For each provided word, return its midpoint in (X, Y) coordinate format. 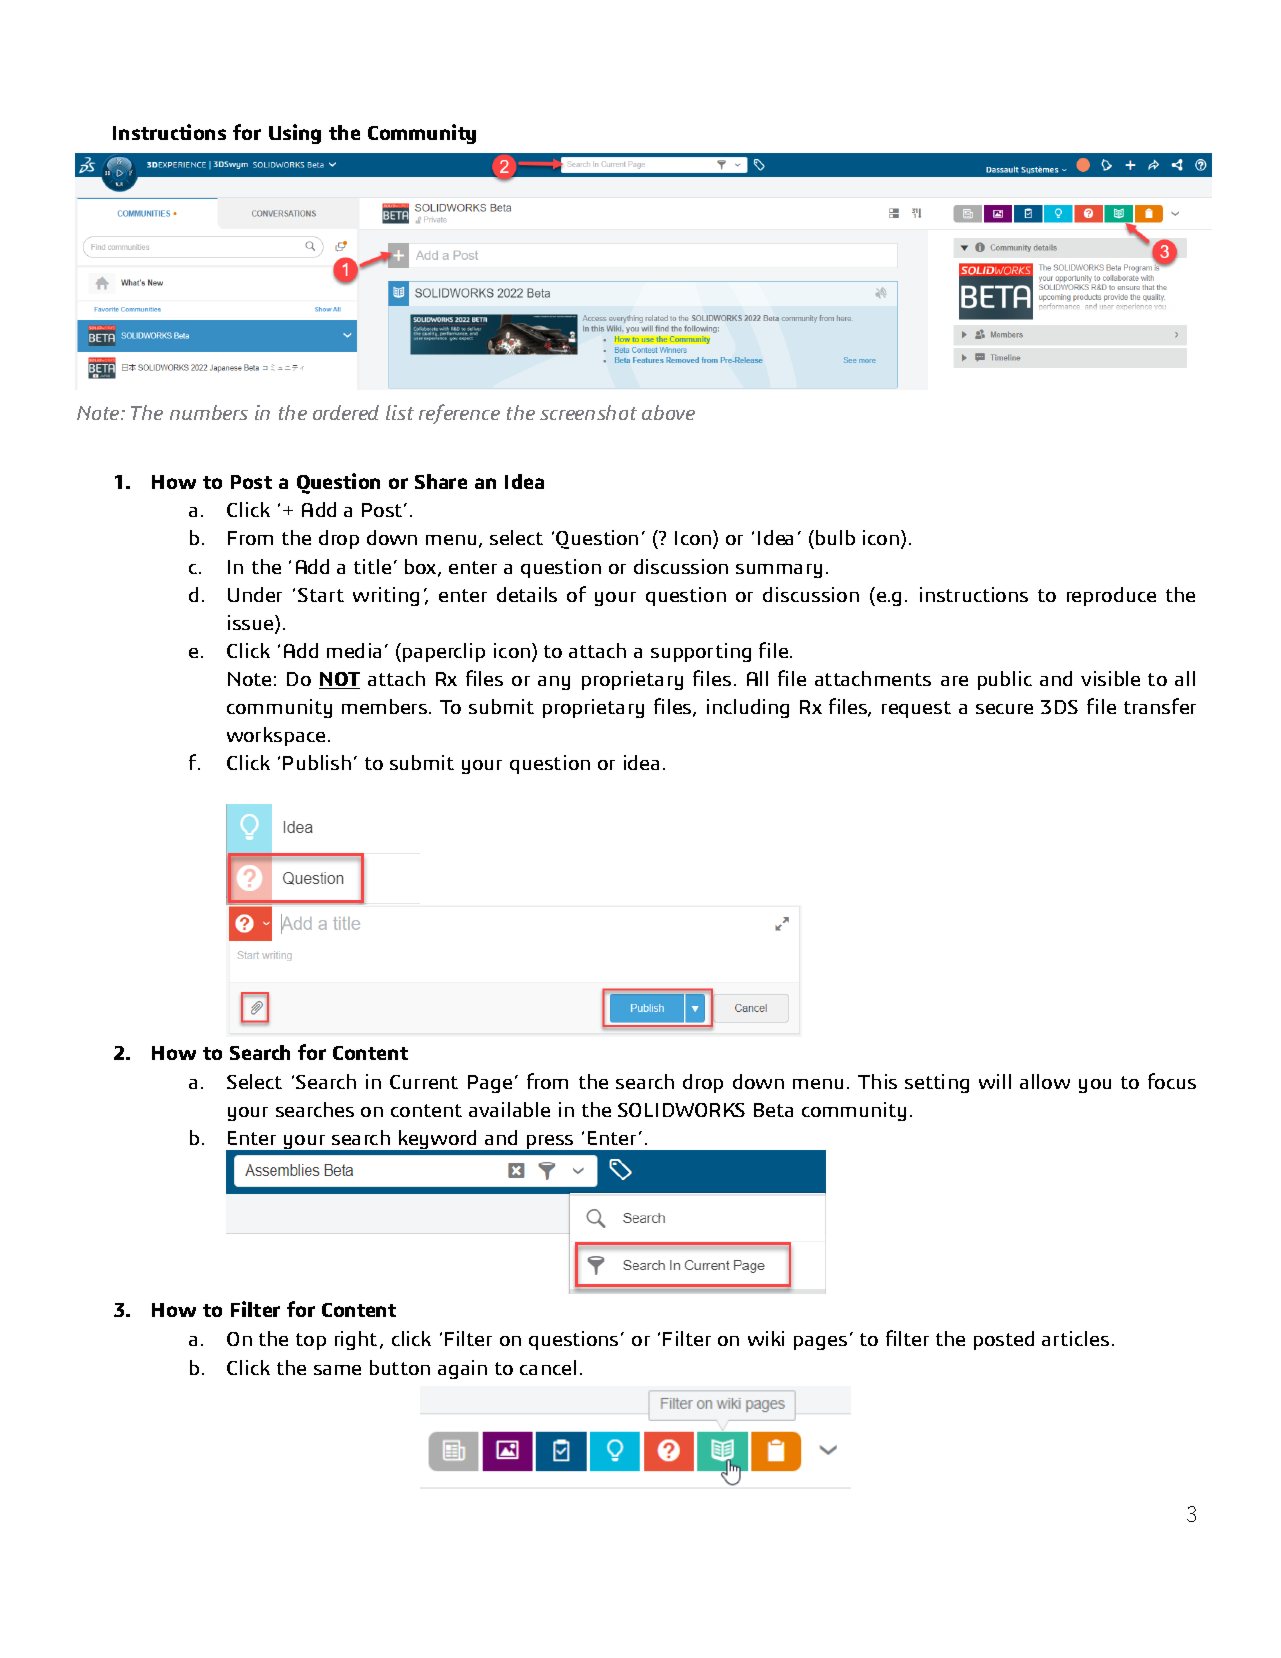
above (668, 412)
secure (1004, 709)
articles (1075, 1338)
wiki (766, 1338)
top (311, 1341)
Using (295, 134)
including (748, 708)
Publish (317, 762)
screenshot (588, 412)
